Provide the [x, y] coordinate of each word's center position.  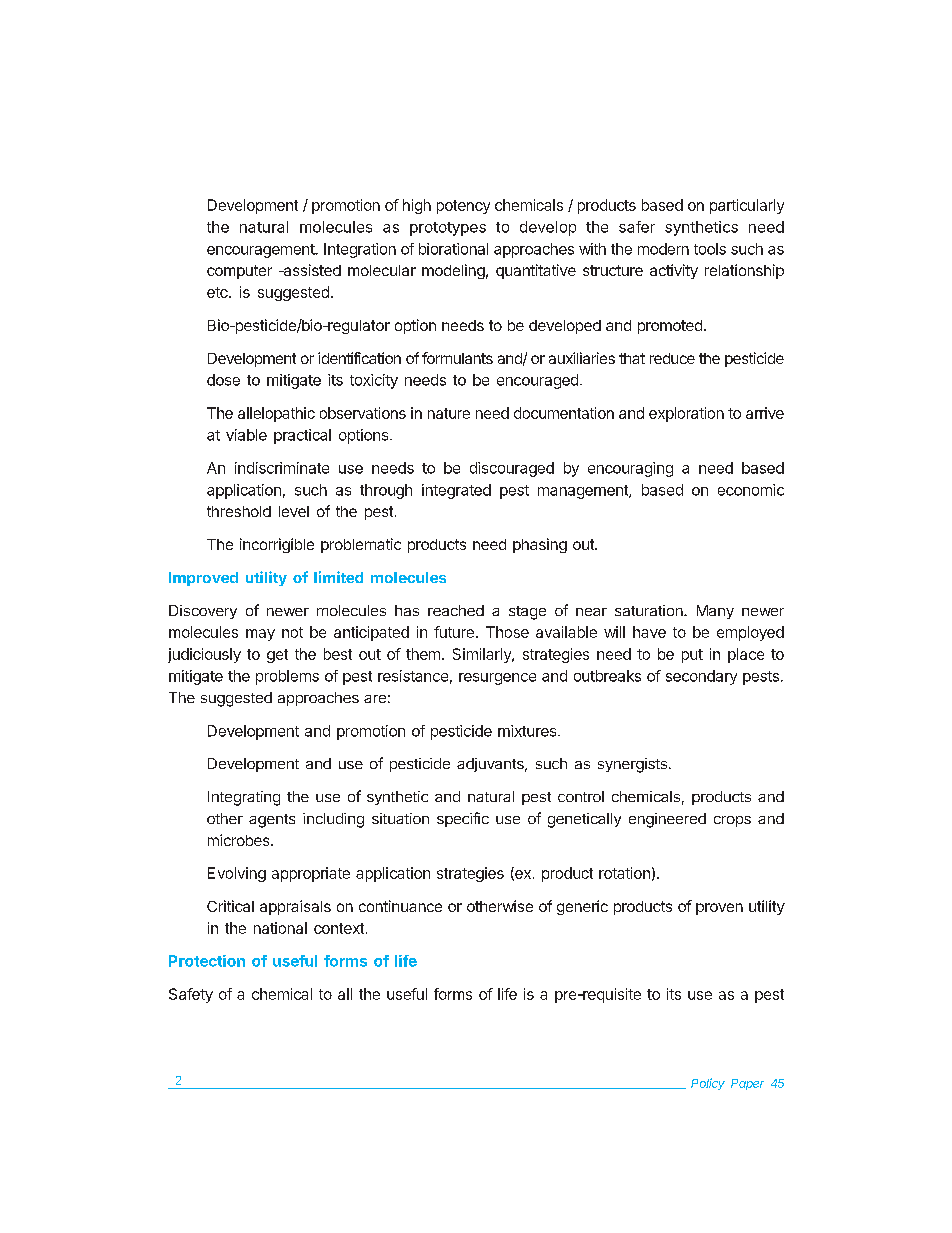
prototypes [448, 229]
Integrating [244, 798]
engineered [667, 820]
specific [463, 819]
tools [710, 249]
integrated [456, 491]
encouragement [261, 251]
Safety [191, 995]
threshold [239, 511]
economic [751, 490]
